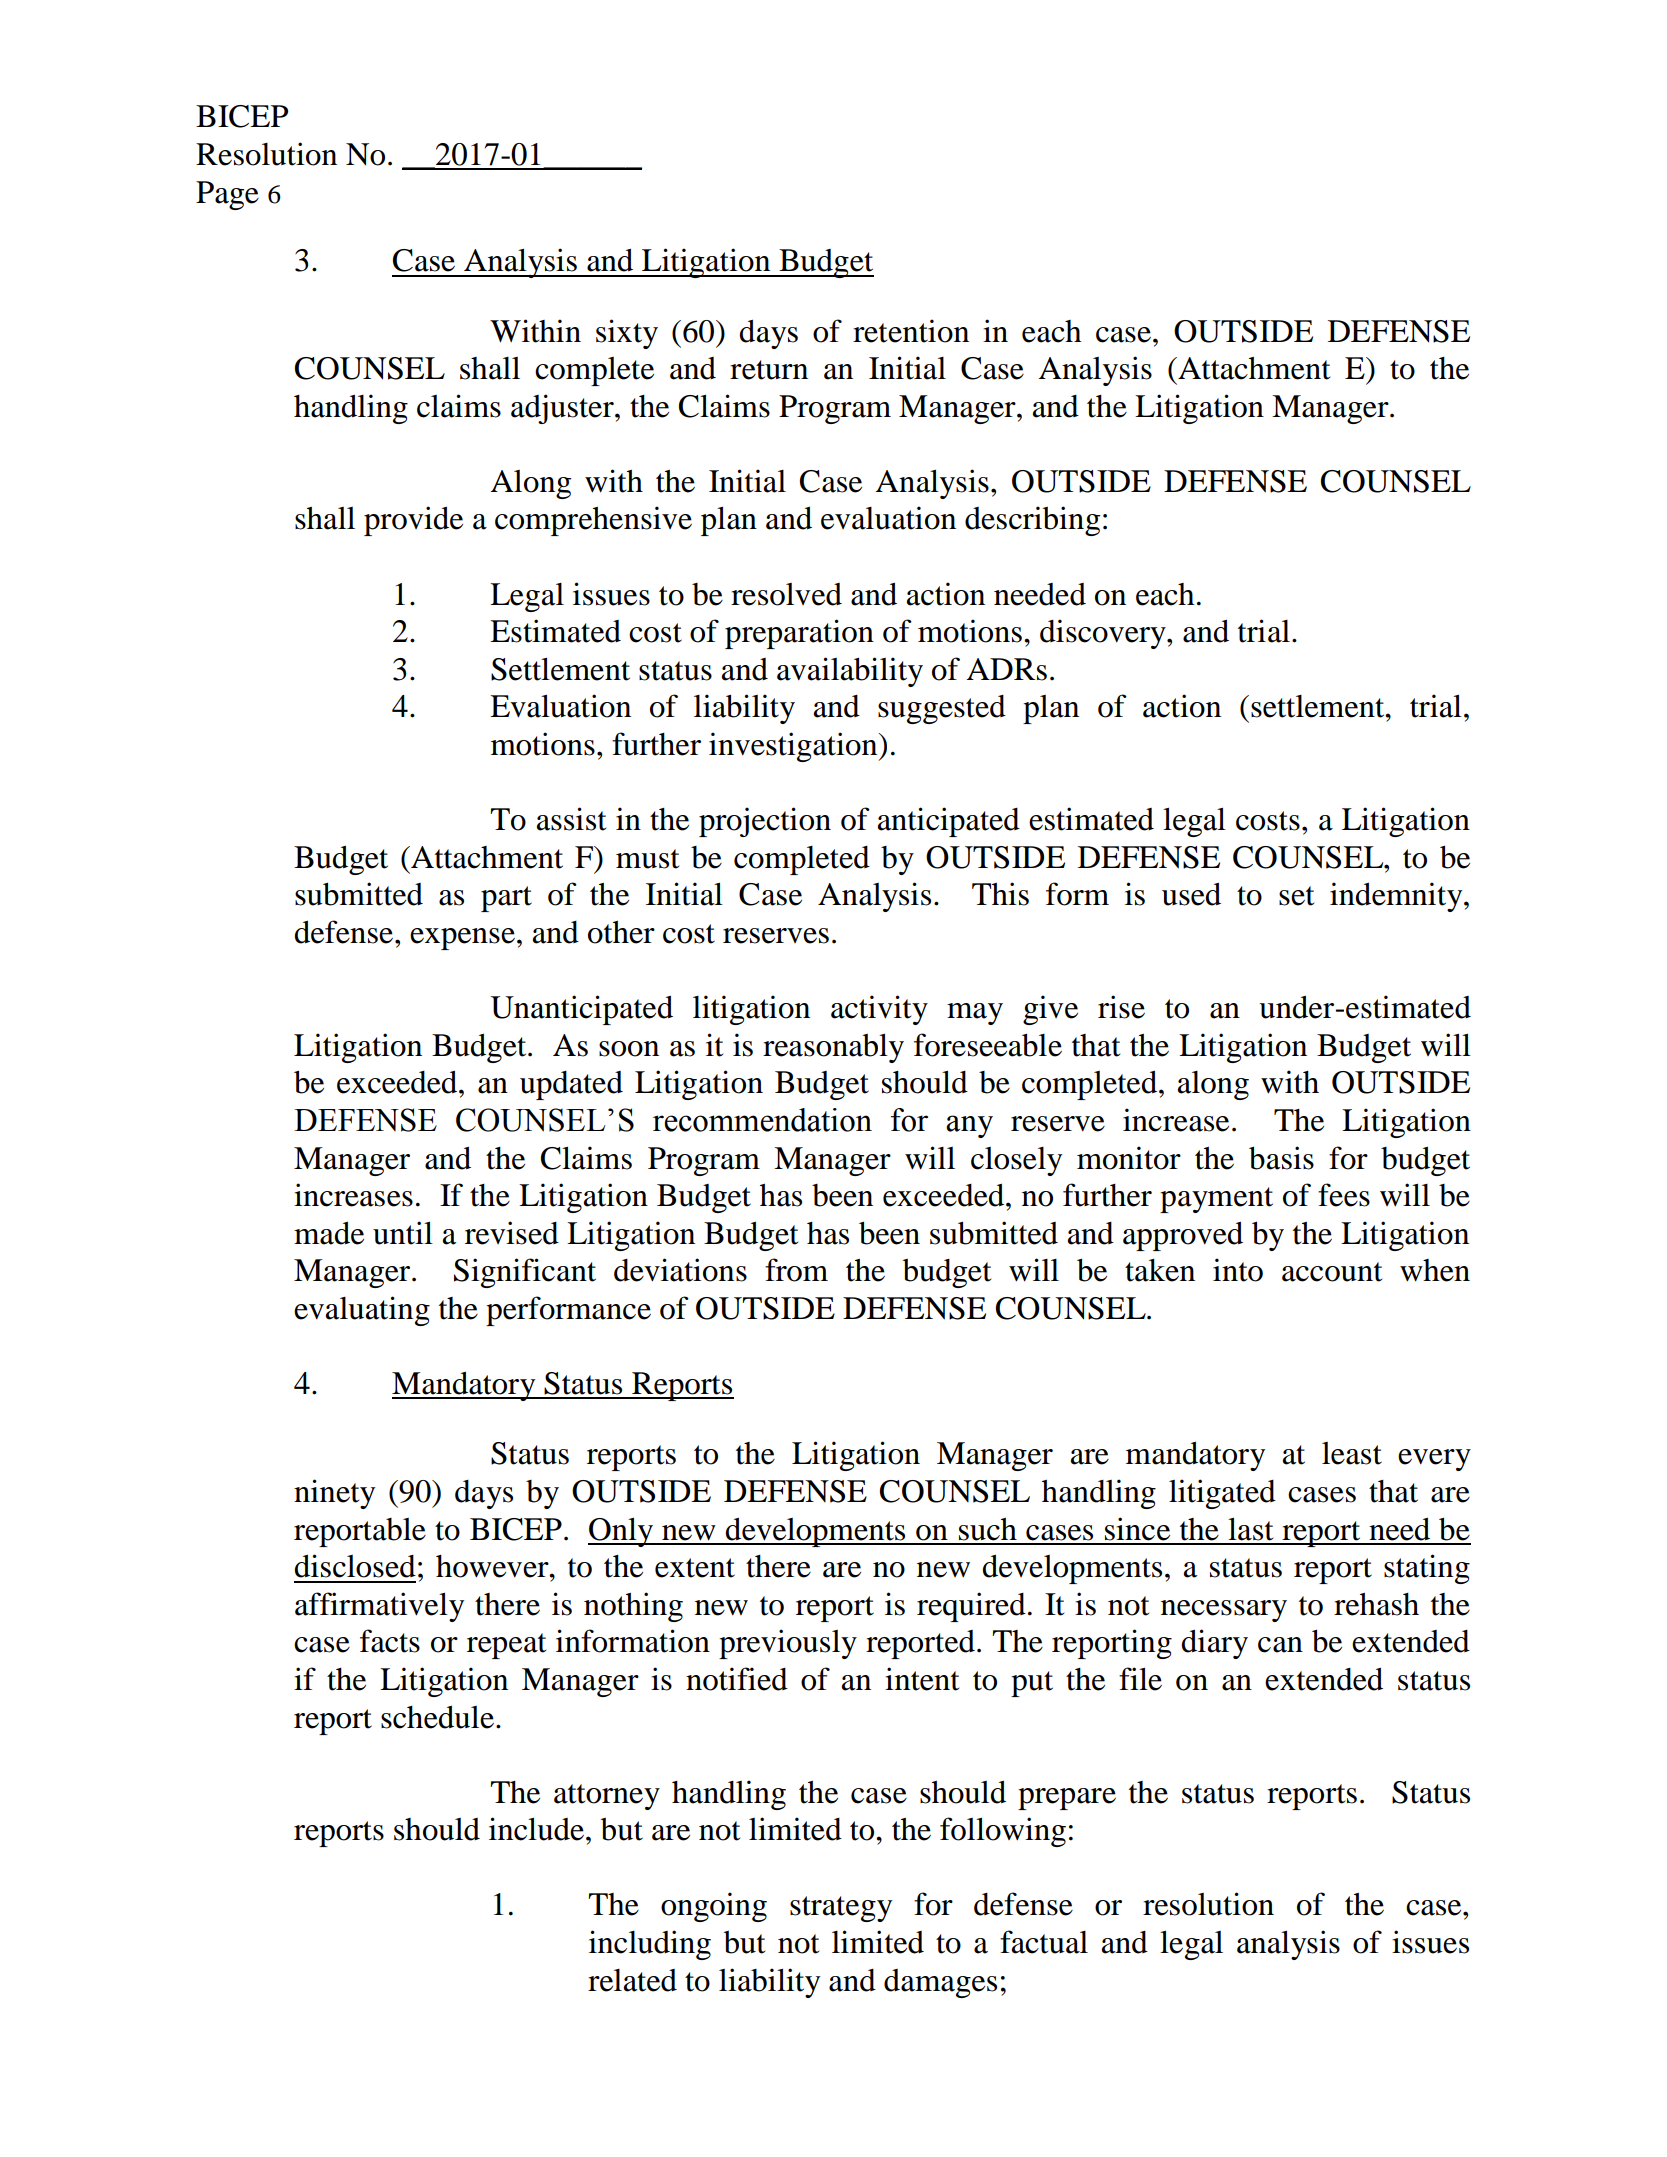 The image size is (1667, 2157). I want to click on from, so click(796, 1270).
